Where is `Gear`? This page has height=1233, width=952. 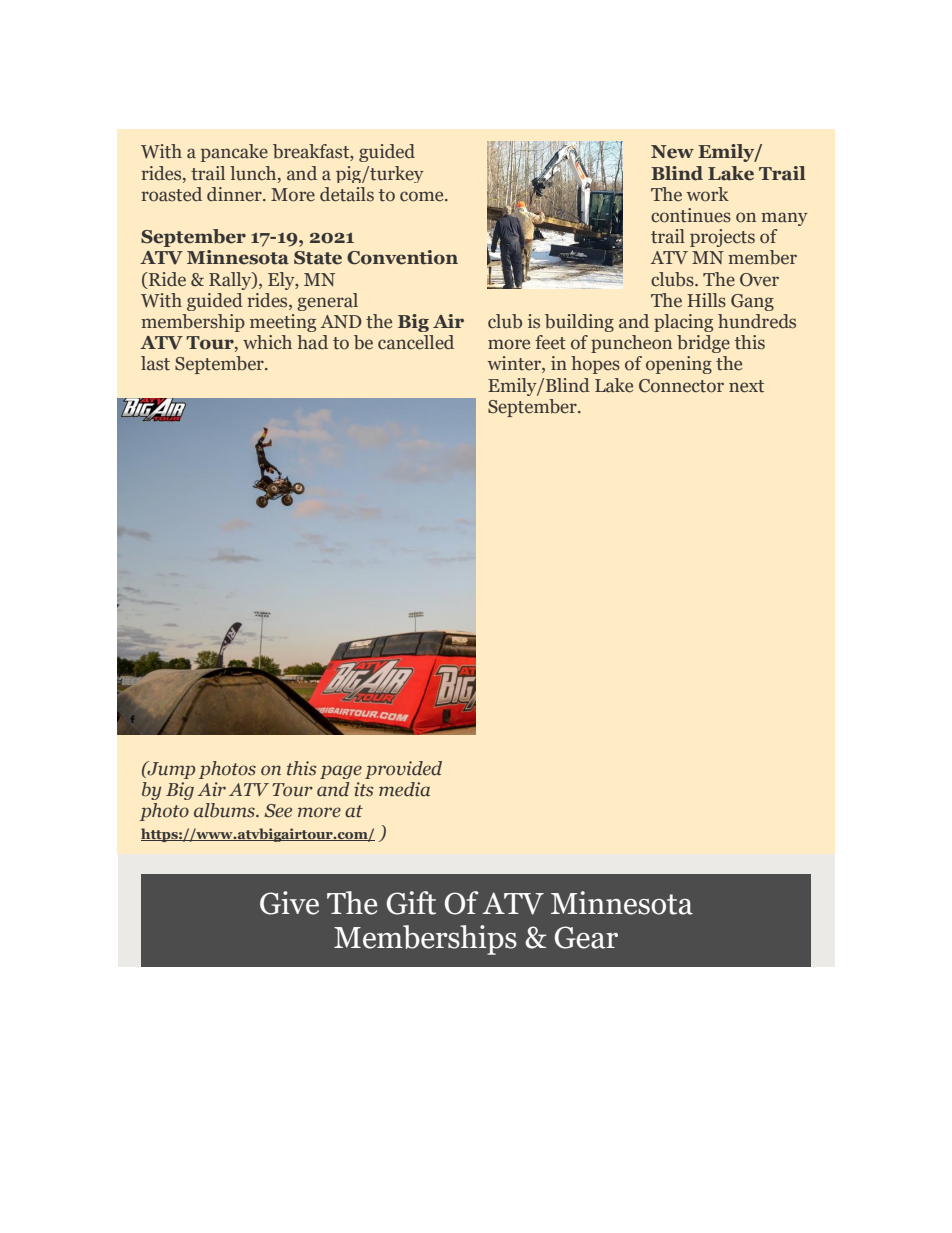
Gear is located at coordinates (586, 937).
